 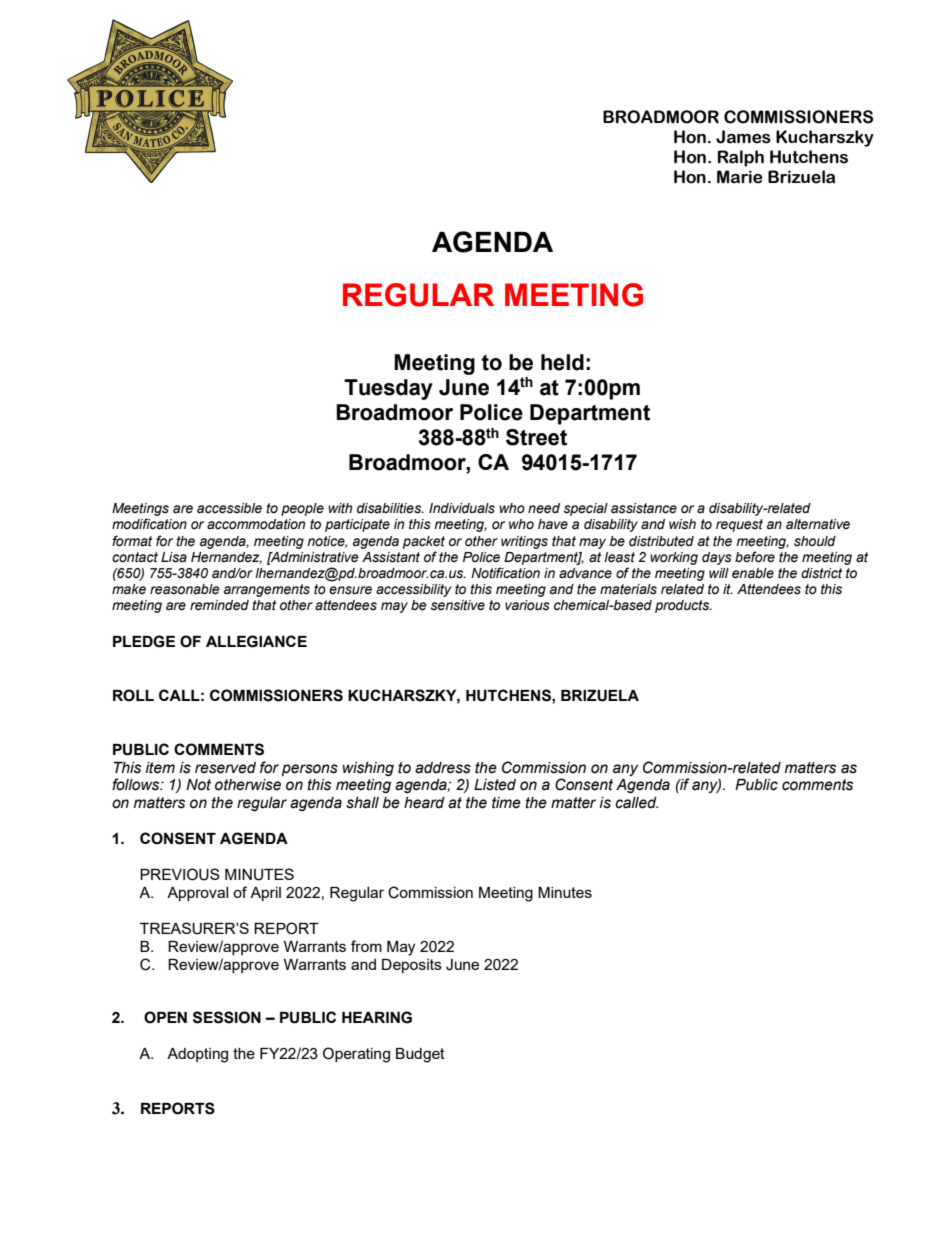 What do you see at coordinates (683, 606) in the screenshot?
I see `products` at bounding box center [683, 606].
